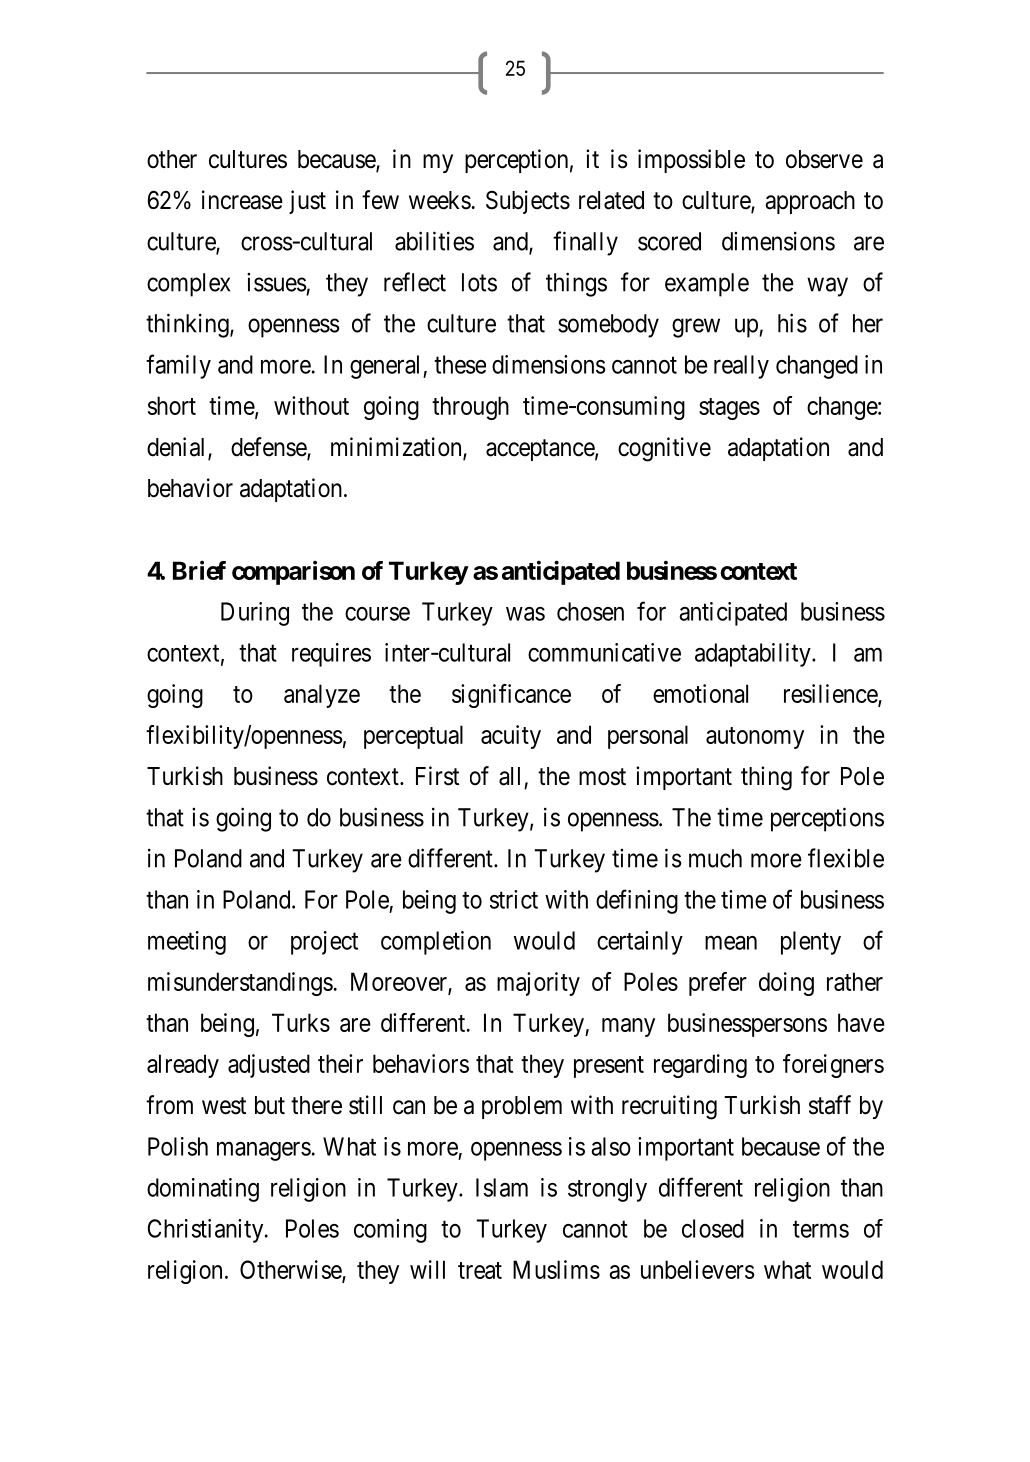 This page has width=1030, height=1462. Describe the element at coordinates (511, 696) in the page. I see `significance` at that location.
